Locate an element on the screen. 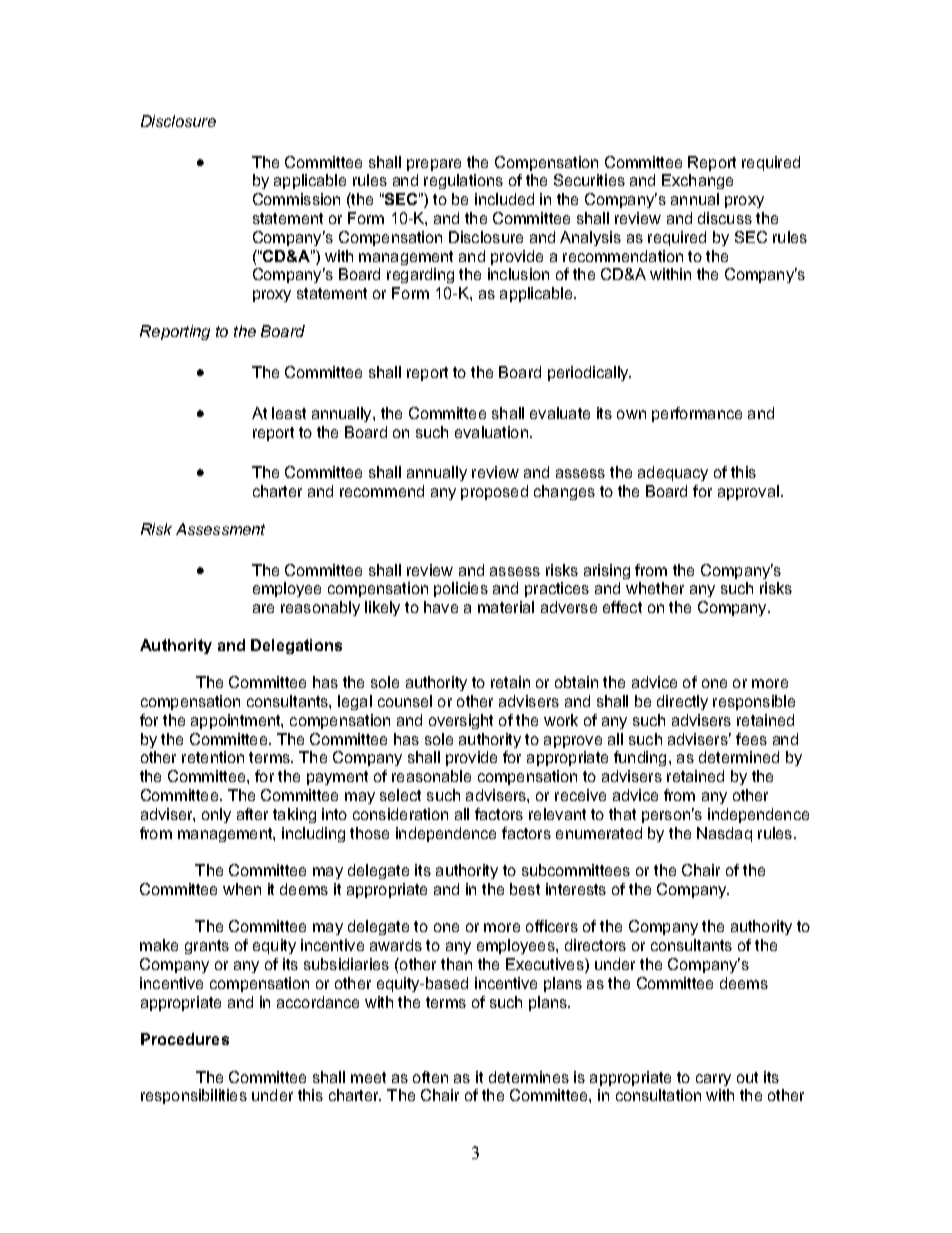 The width and height of the screenshot is (952, 1233). have is located at coordinates (441, 607).
